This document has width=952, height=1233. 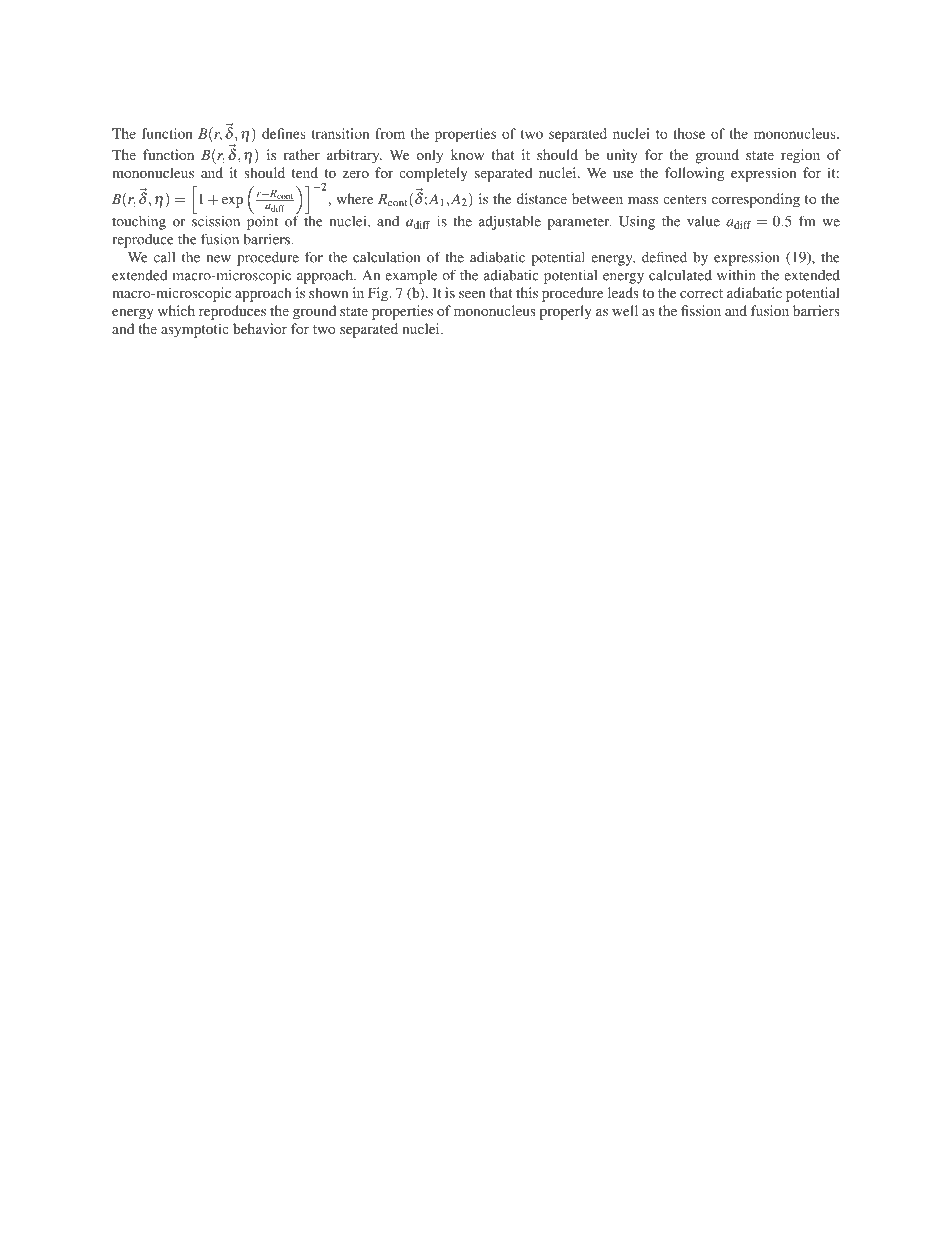 I want to click on point, so click(x=262, y=221).
